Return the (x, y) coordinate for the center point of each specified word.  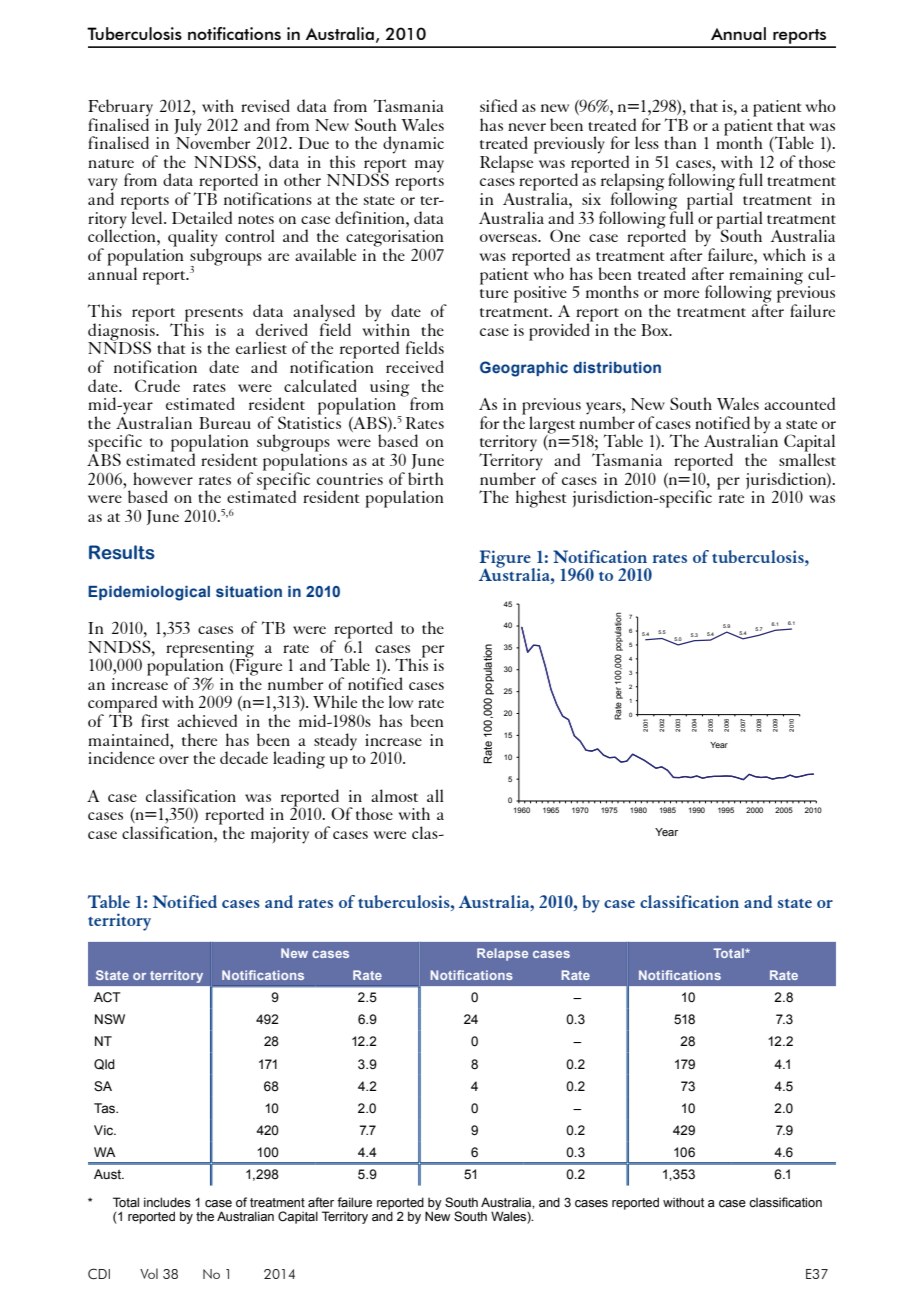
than (680, 142)
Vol (149, 1273)
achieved (207, 720)
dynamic (413, 145)
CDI (99, 1274)
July (188, 127)
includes (167, 1202)
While (335, 701)
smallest (807, 458)
